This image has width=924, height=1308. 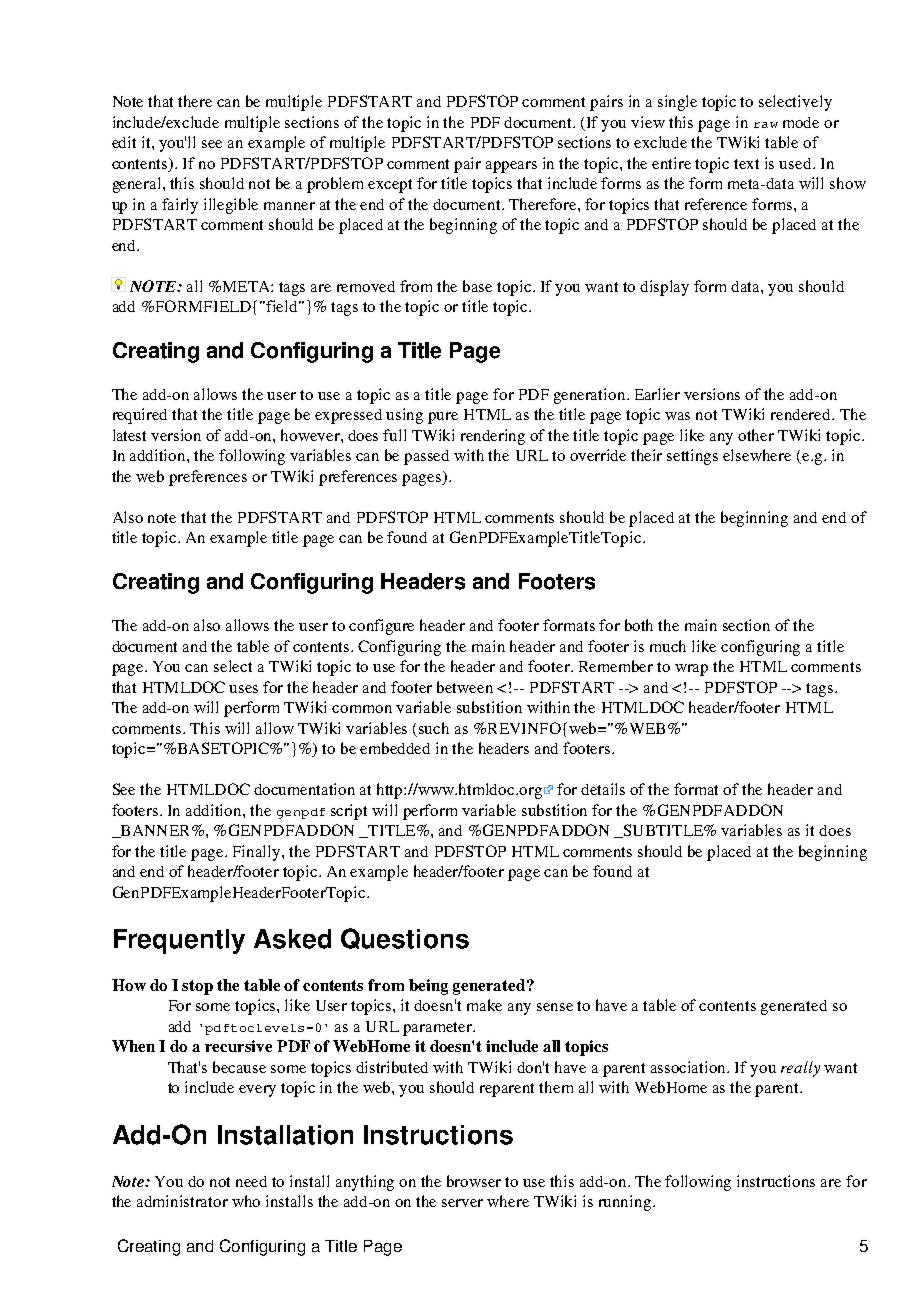 What do you see at coordinates (800, 1069) in the image?
I see `really` at bounding box center [800, 1069].
